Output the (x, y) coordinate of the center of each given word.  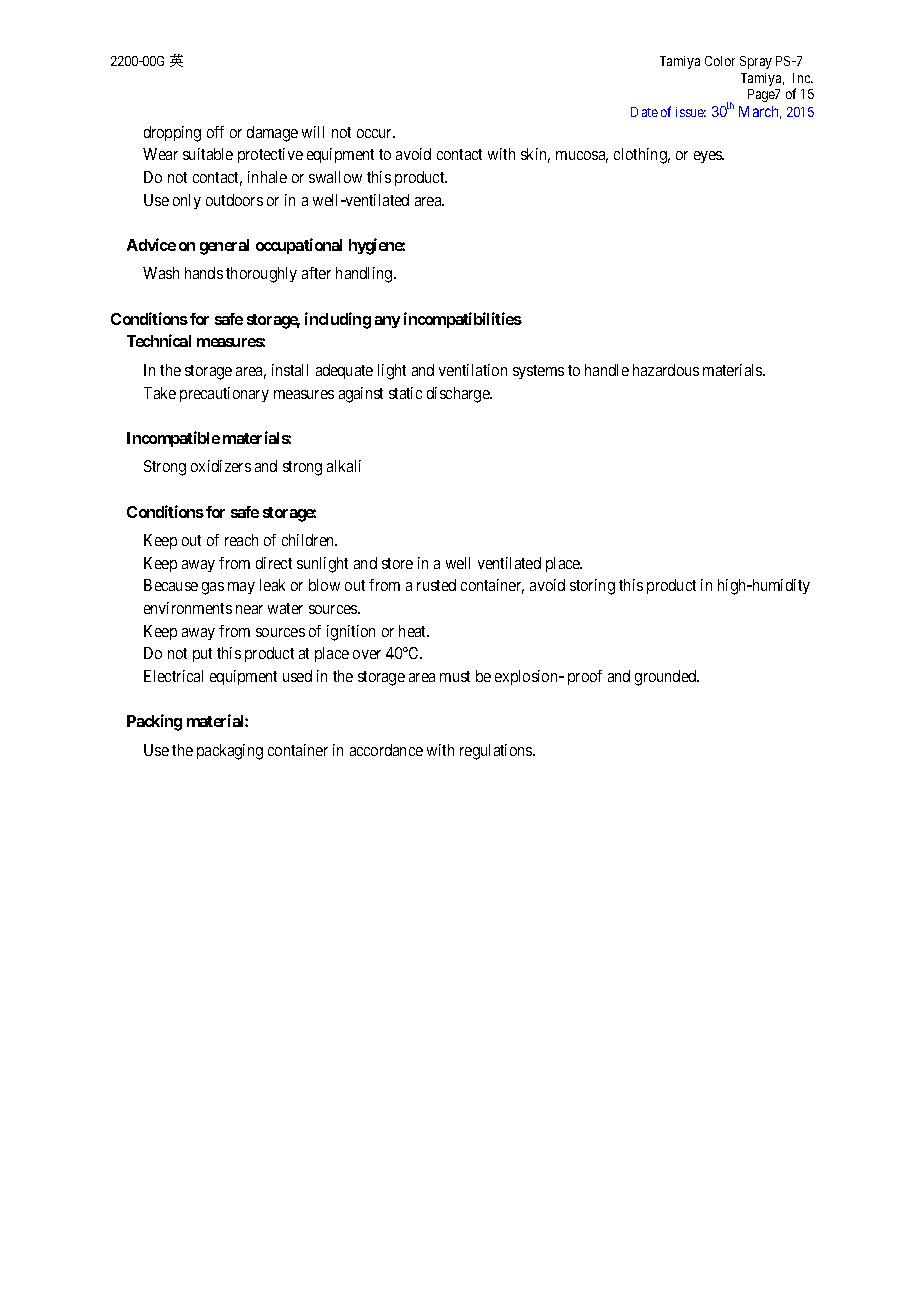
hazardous (666, 370)
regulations (497, 752)
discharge (459, 395)
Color (720, 61)
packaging (230, 752)
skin (535, 155)
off (215, 132)
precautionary (224, 394)
